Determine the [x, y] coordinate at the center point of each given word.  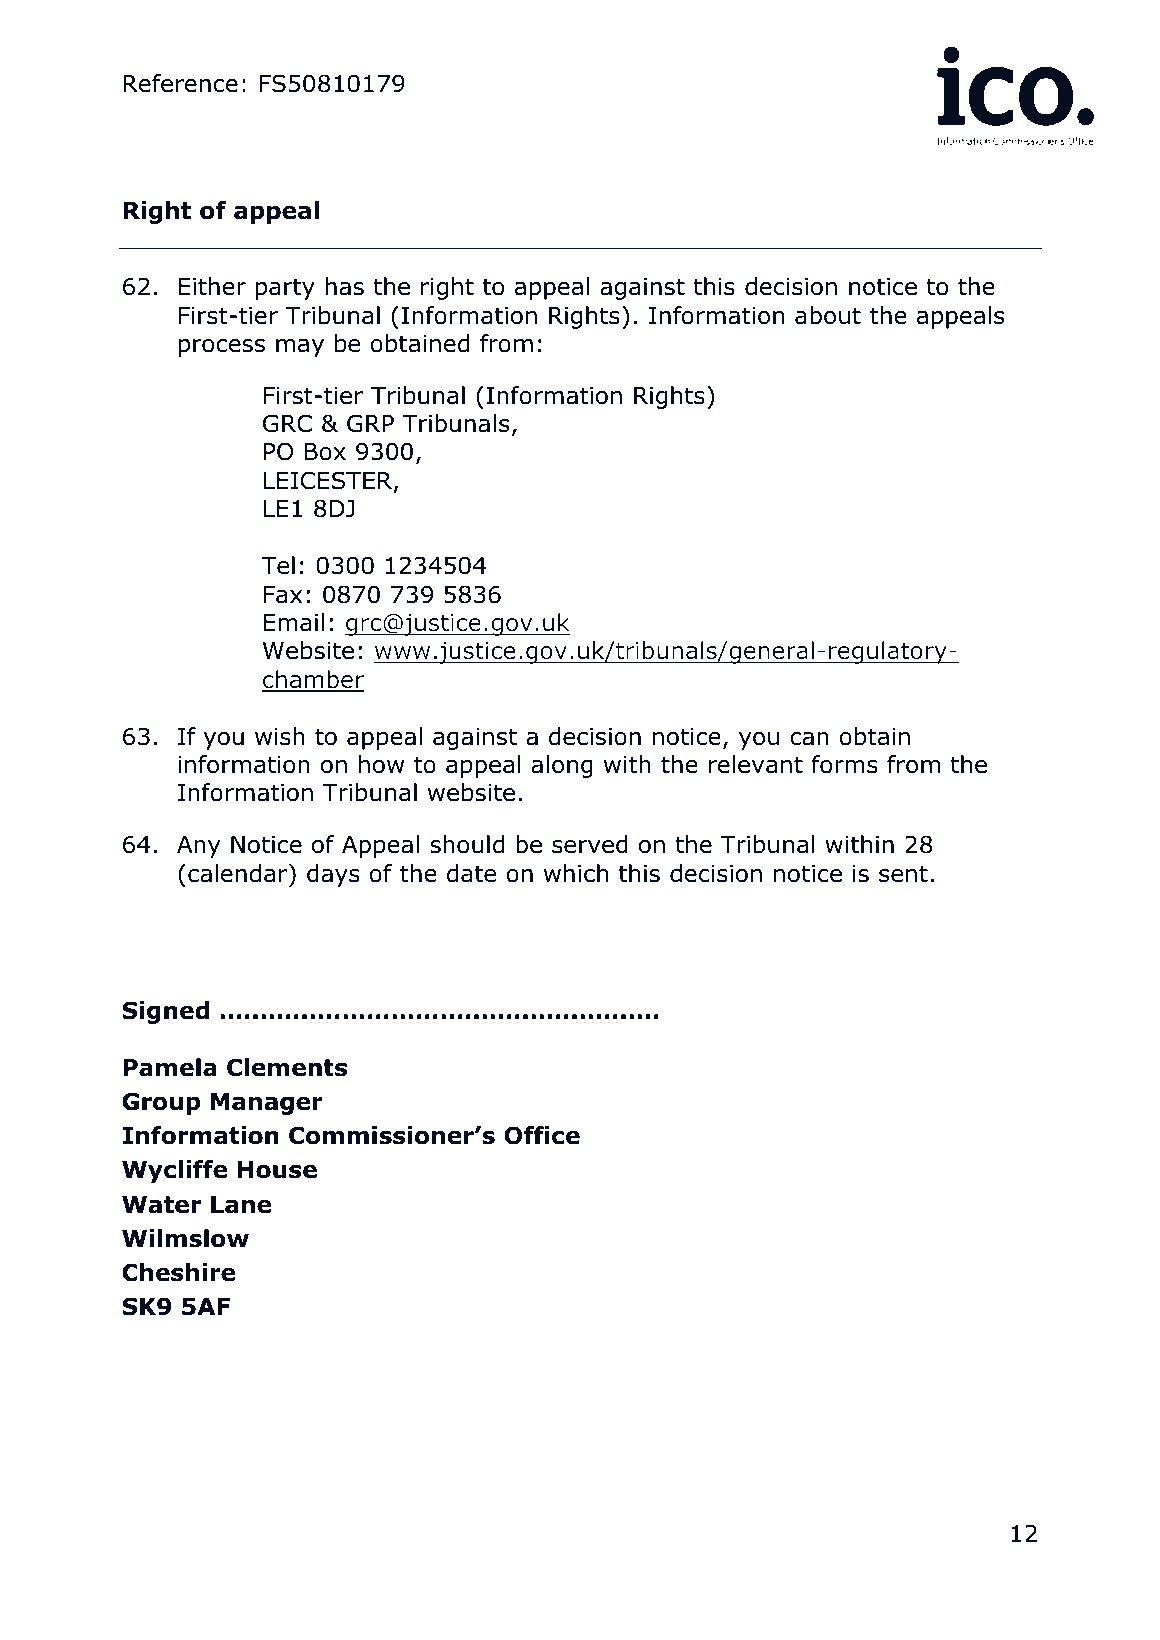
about [828, 315]
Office [542, 1135]
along [562, 766]
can [809, 739]
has [345, 286]
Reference [180, 83]
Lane [241, 1205]
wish [280, 736]
